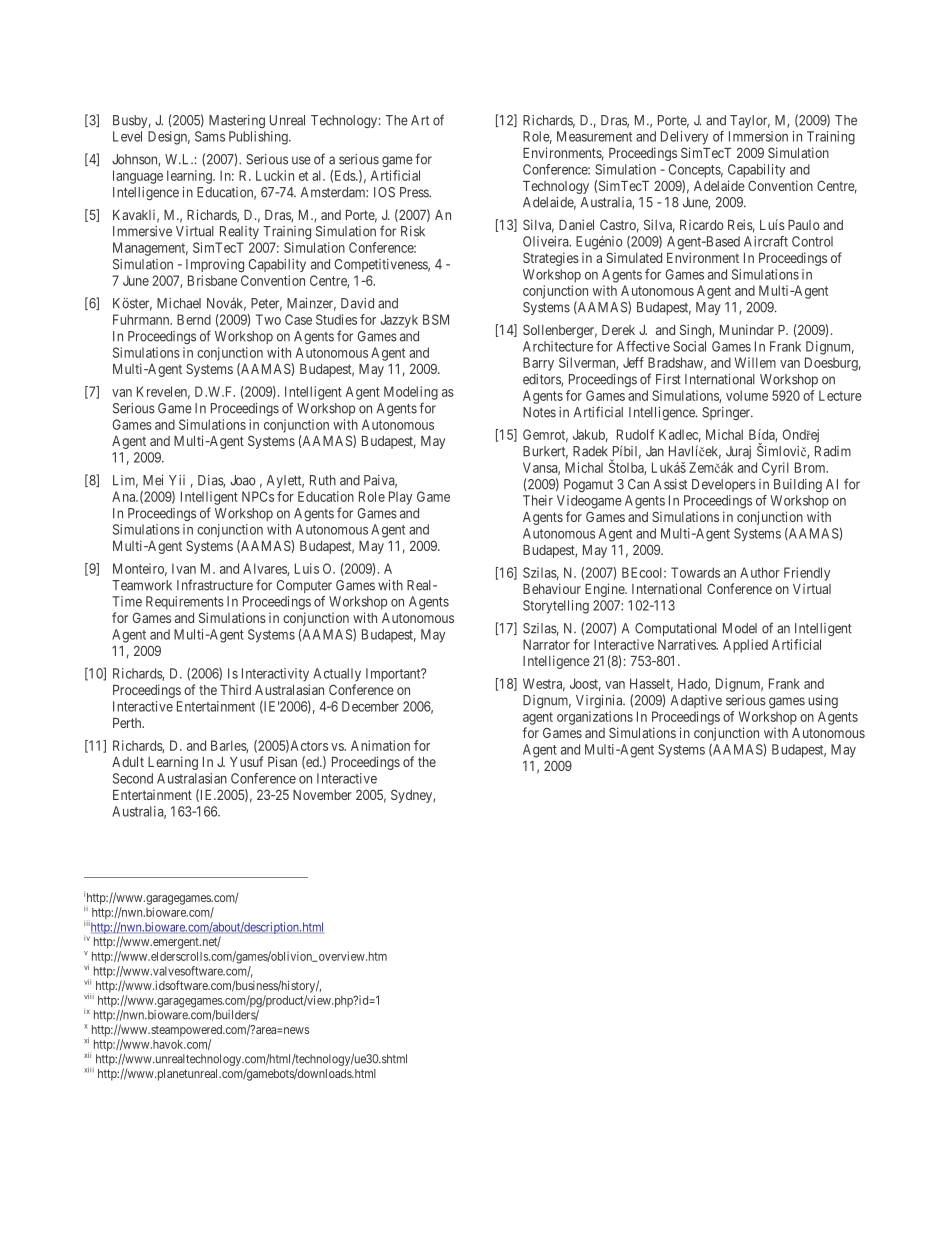 Image resolution: width=952 pixels, height=1233 pixels. I want to click on Immersion, so click(758, 136).
